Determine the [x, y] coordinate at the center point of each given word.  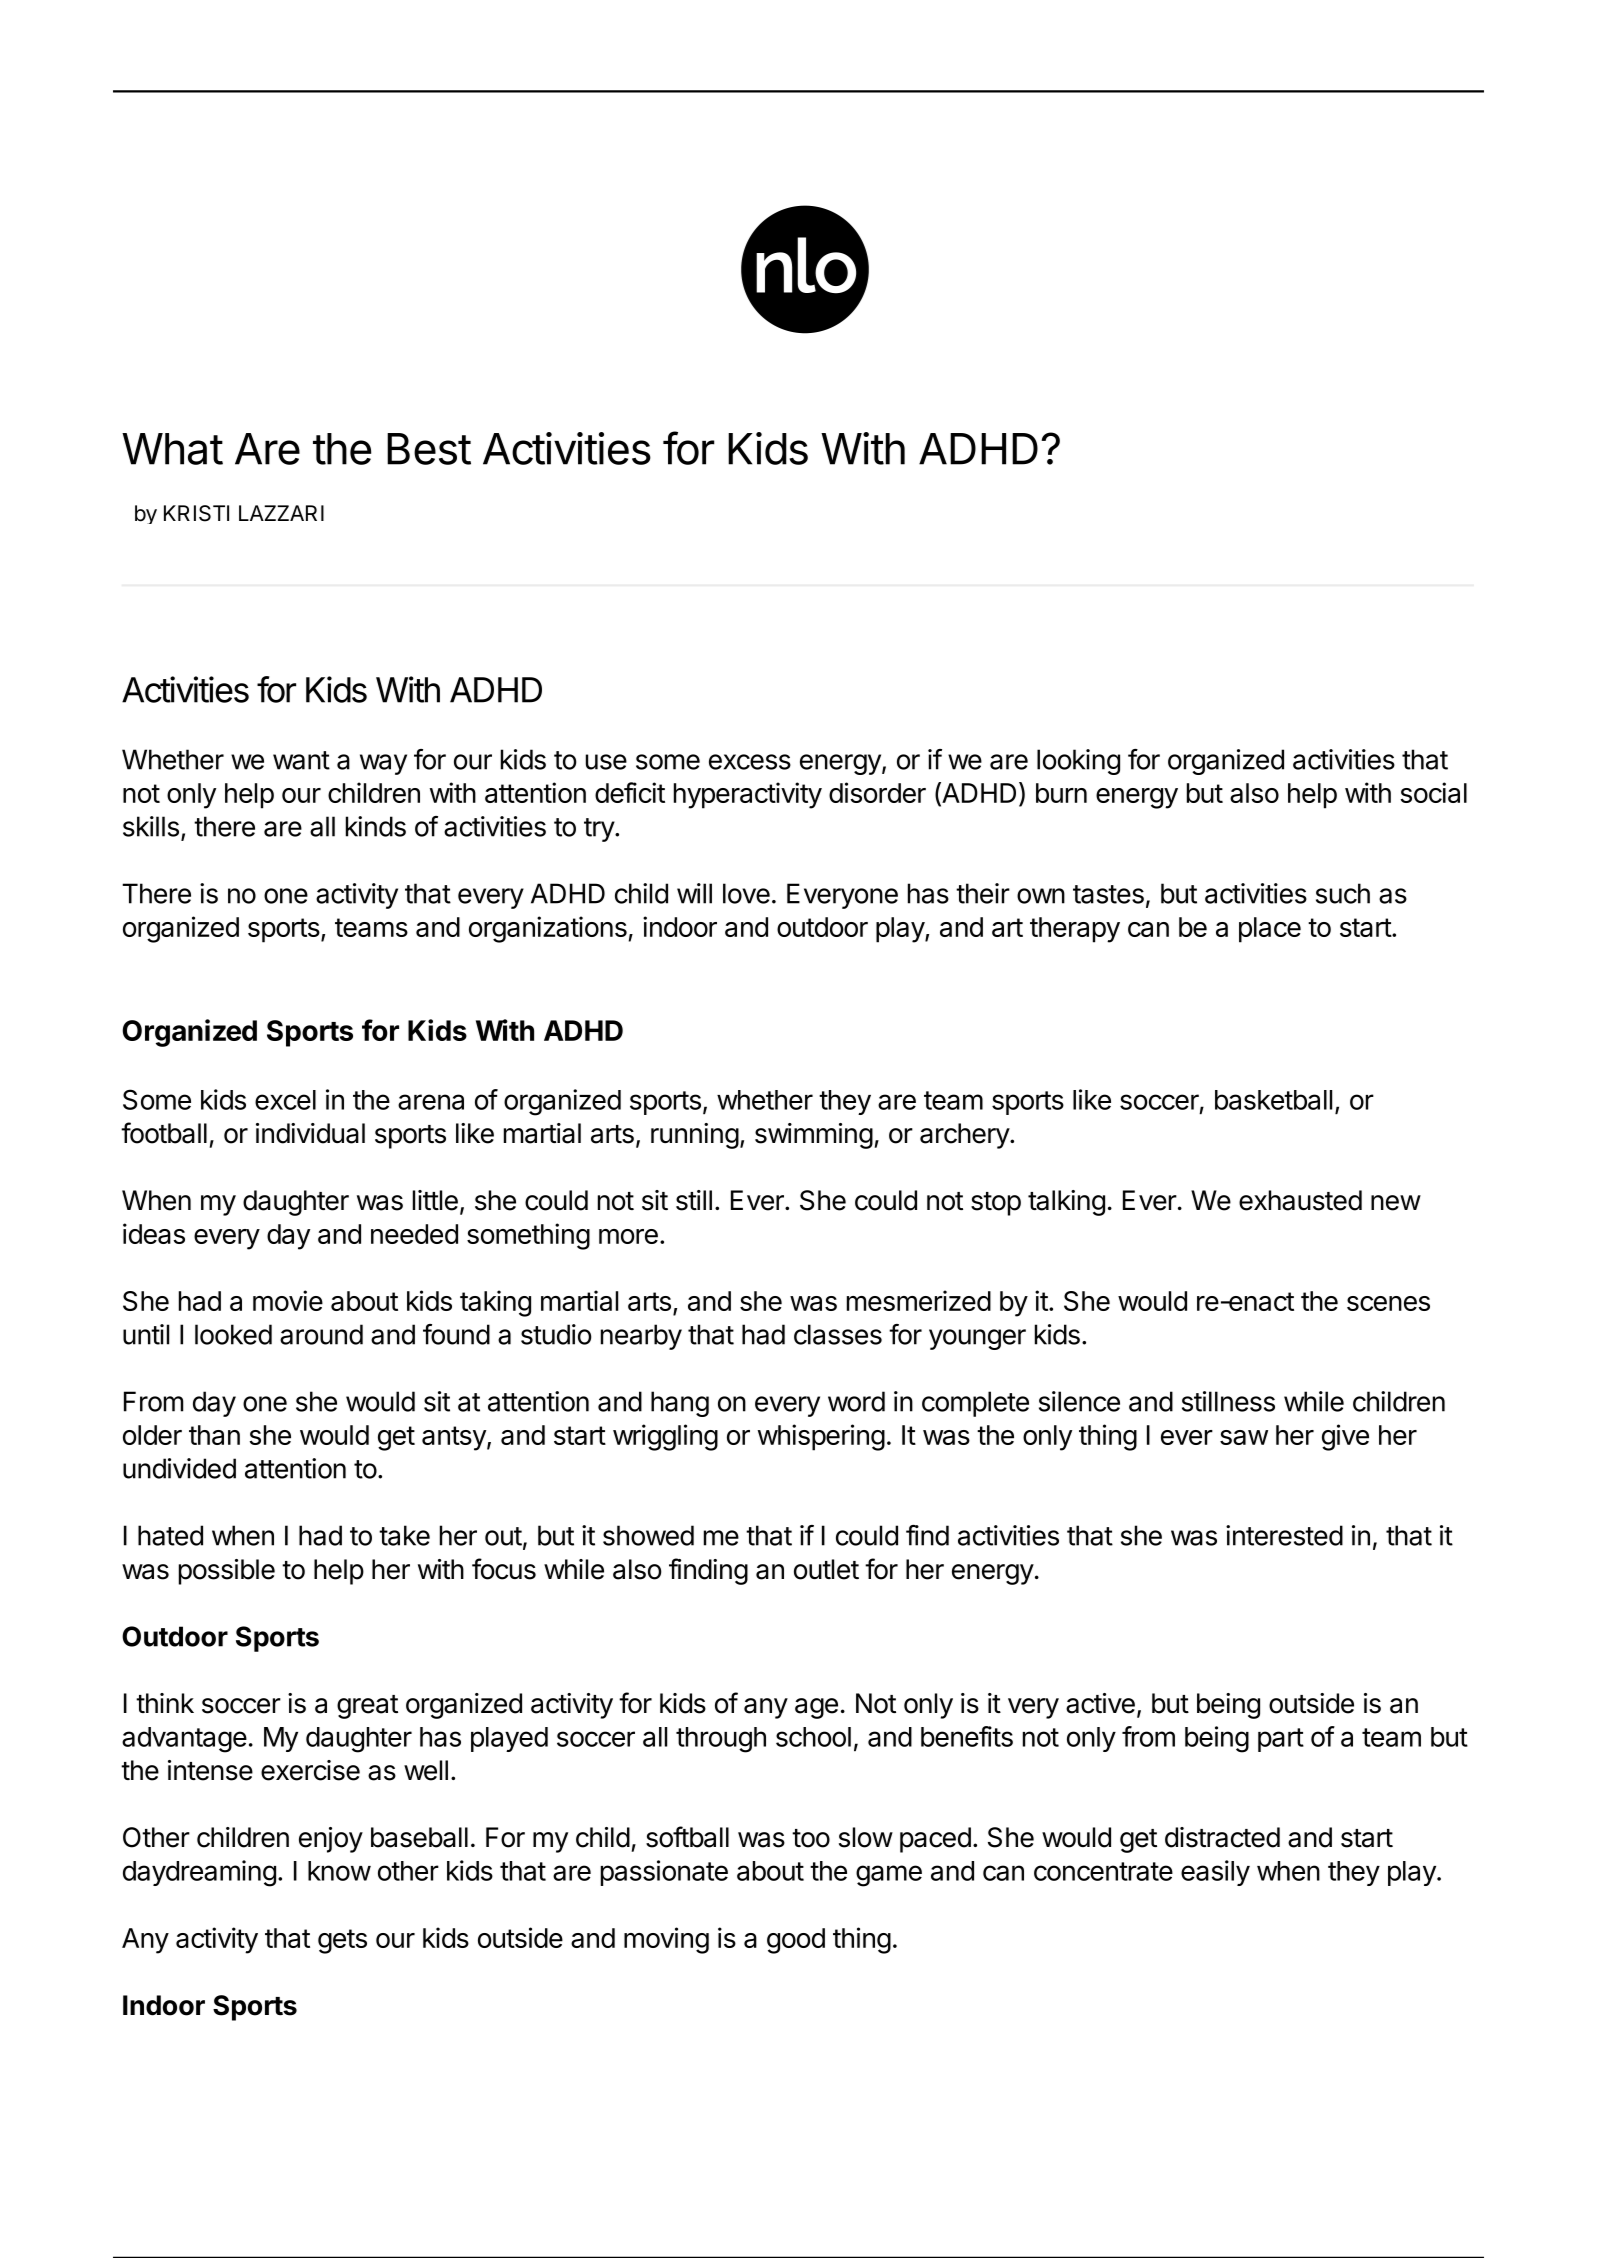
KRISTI [196, 513]
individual [310, 1133]
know [339, 1871]
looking [1078, 762]
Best [429, 449]
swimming [814, 1136]
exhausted [1300, 1200]
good [796, 1941]
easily [1215, 1873]
